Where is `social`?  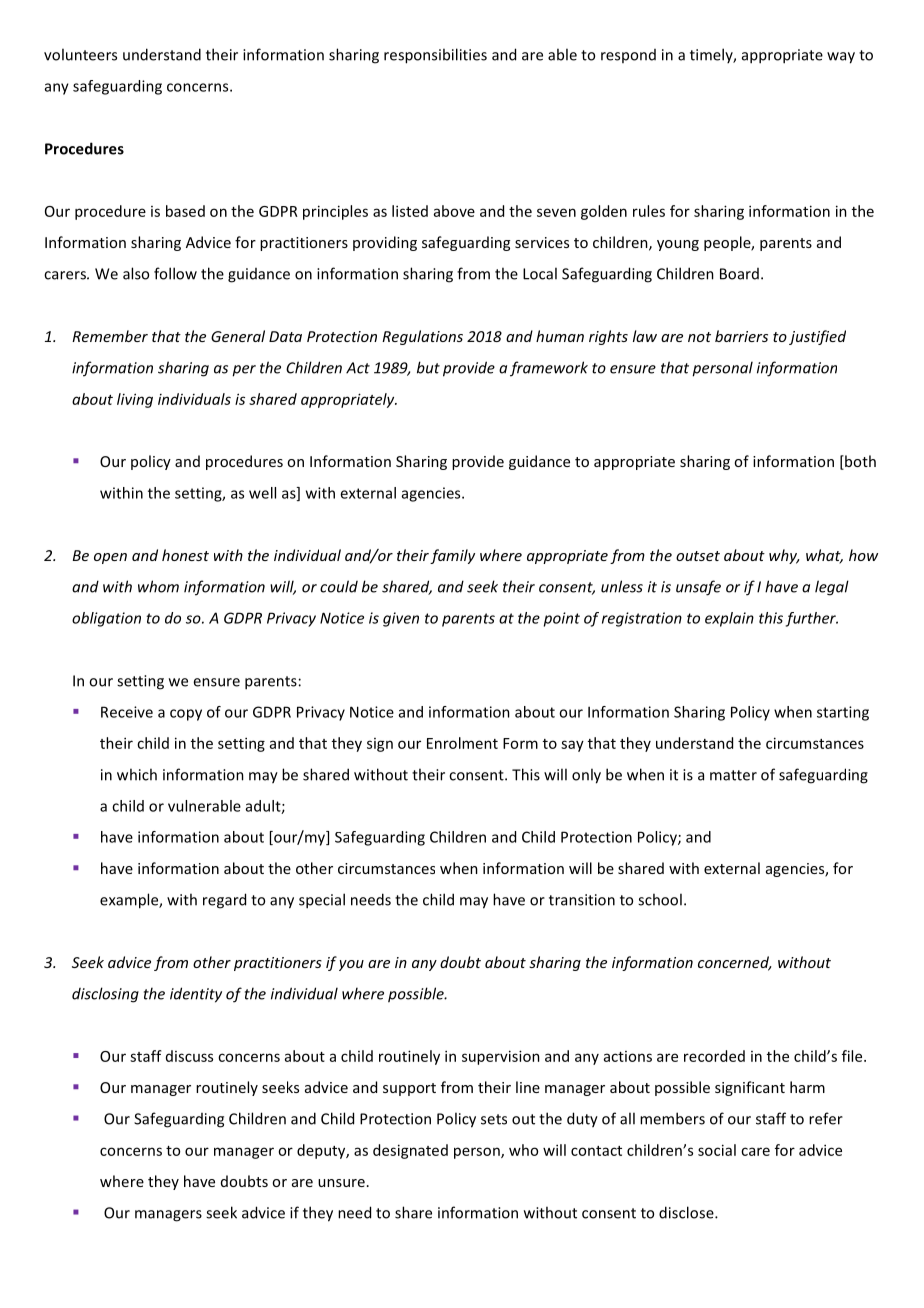 social is located at coordinates (717, 1150).
